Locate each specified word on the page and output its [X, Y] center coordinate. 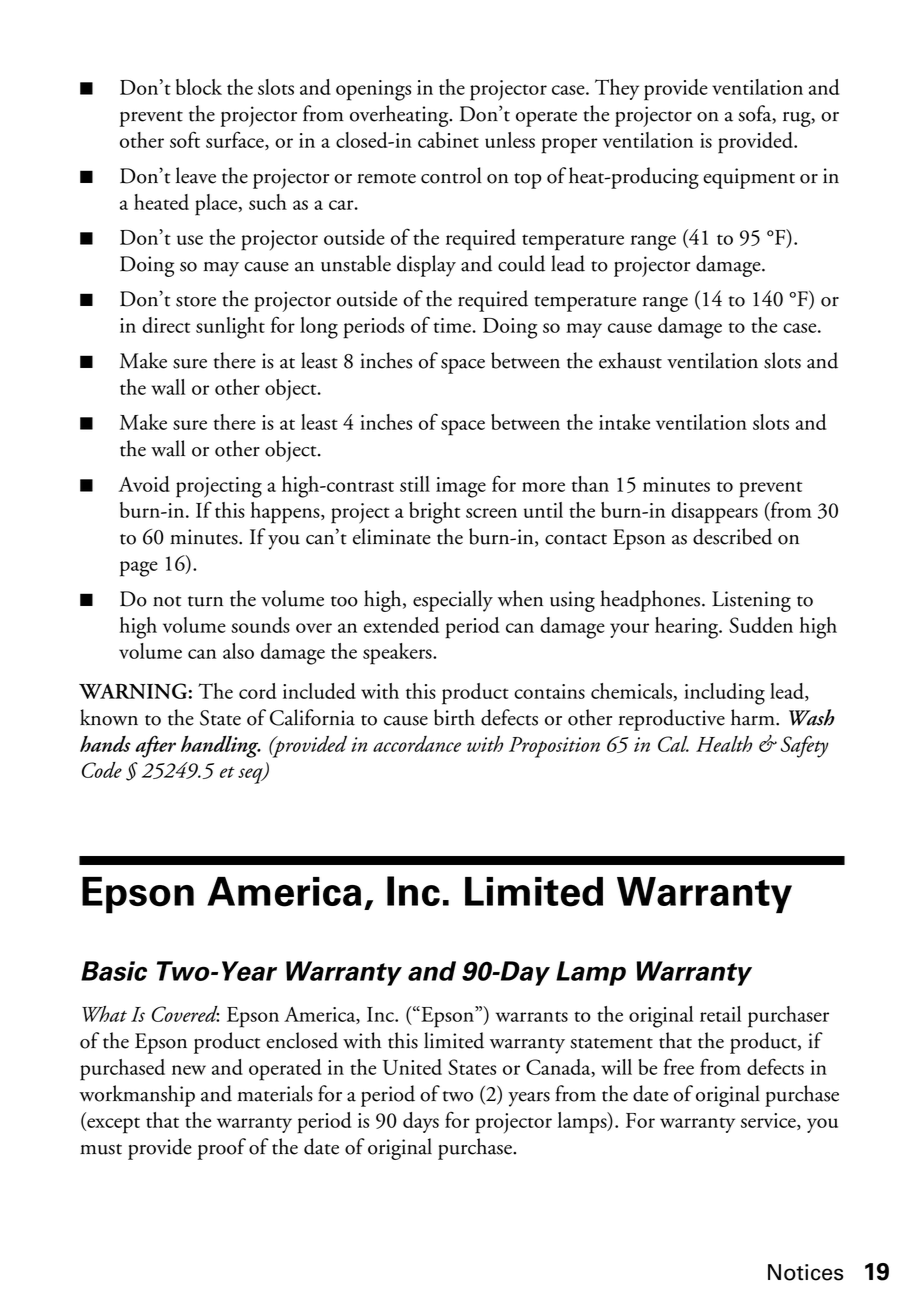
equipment [749, 178]
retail [720, 1014]
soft [185, 139]
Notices [806, 1272]
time [452, 325]
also [238, 651]
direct [166, 325]
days [421, 1122]
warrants [532, 1016]
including [724, 694]
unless [510, 140]
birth [454, 717]
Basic [114, 971]
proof [222, 1149]
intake [624, 422]
